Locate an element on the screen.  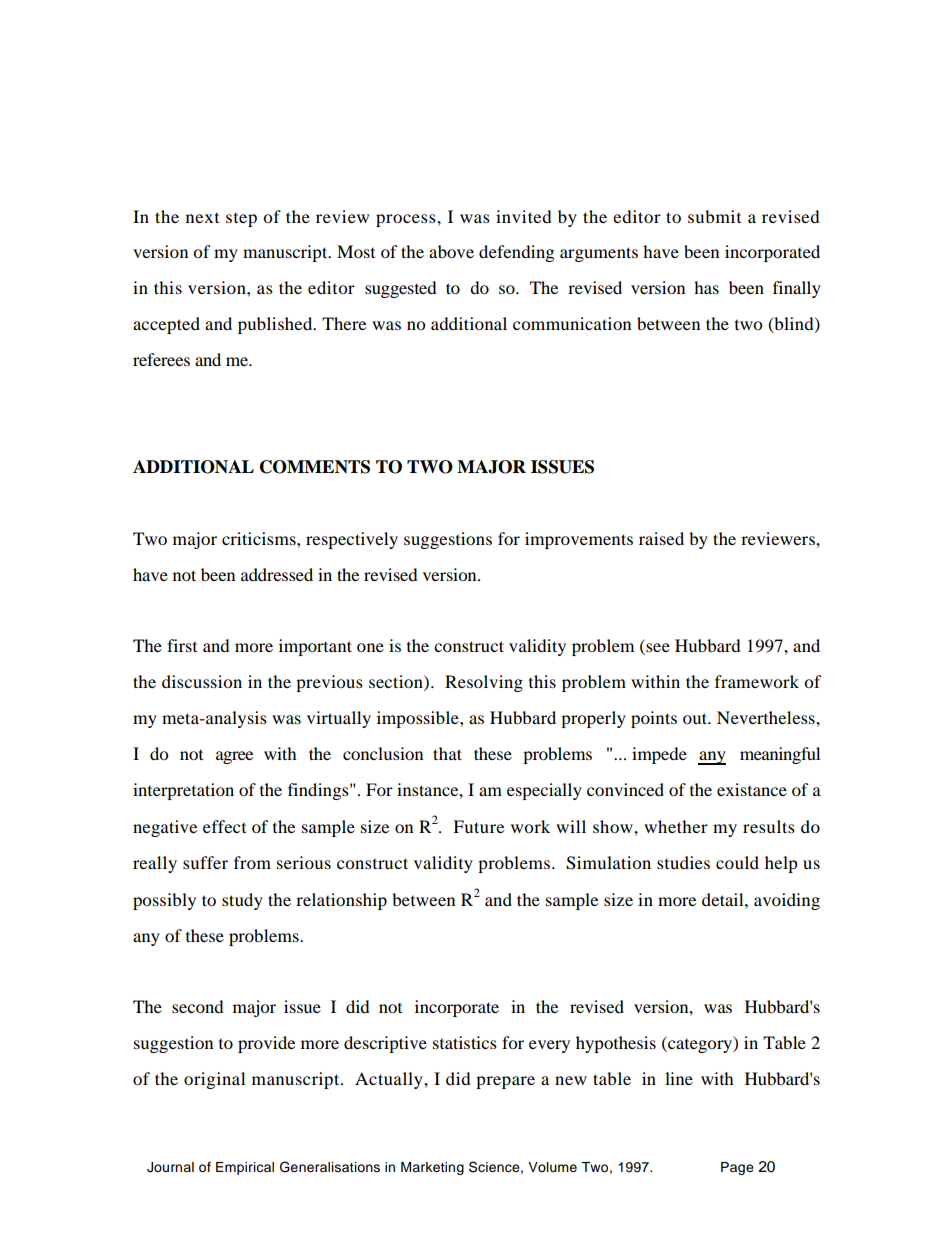
above is located at coordinates (451, 251).
